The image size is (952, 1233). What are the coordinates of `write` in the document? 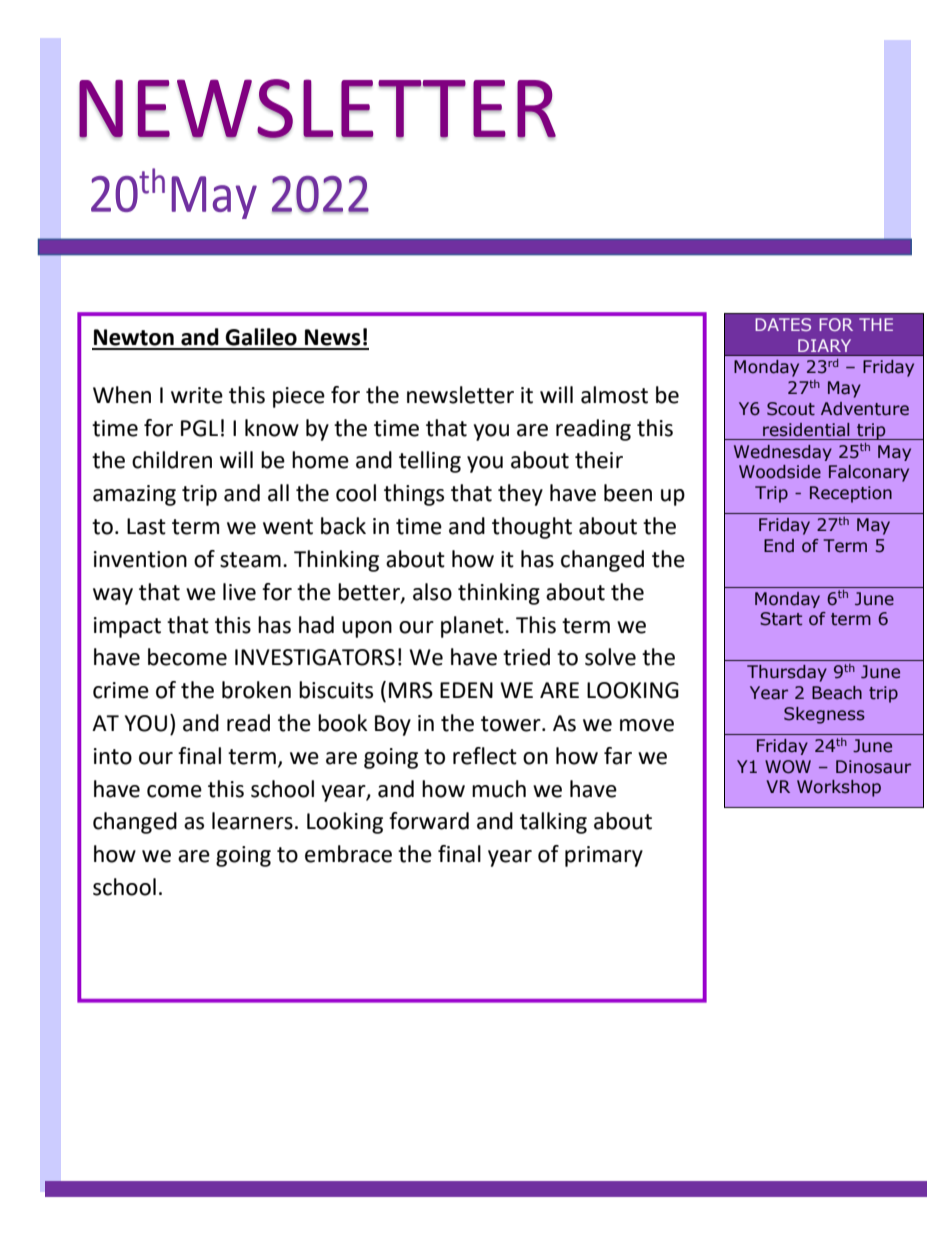 It's located at (197, 395).
